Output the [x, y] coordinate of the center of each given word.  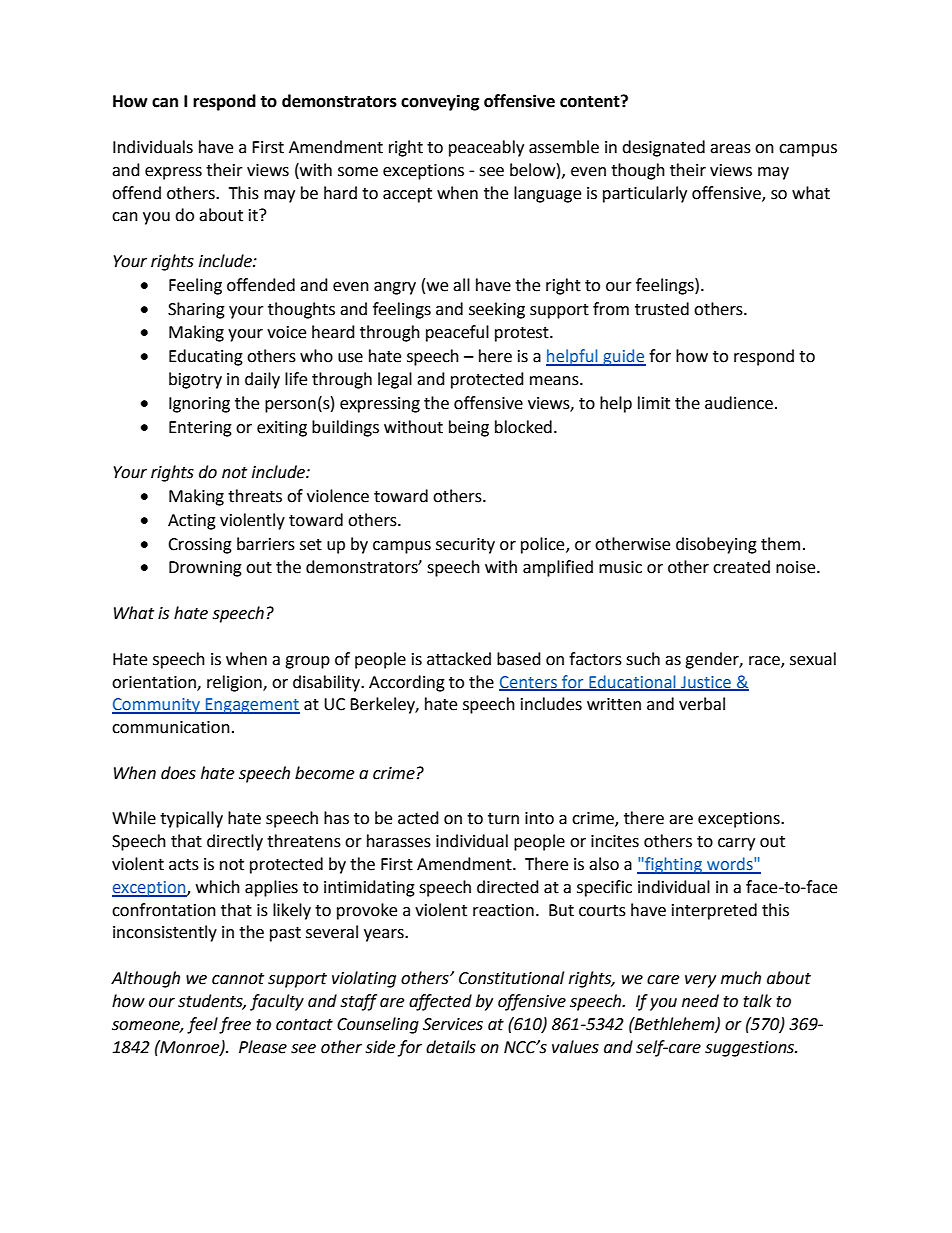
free [235, 1025]
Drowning [205, 569]
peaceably [486, 148]
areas [730, 149]
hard [340, 193]
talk [757, 1001]
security [465, 546]
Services [453, 1024]
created [741, 567]
